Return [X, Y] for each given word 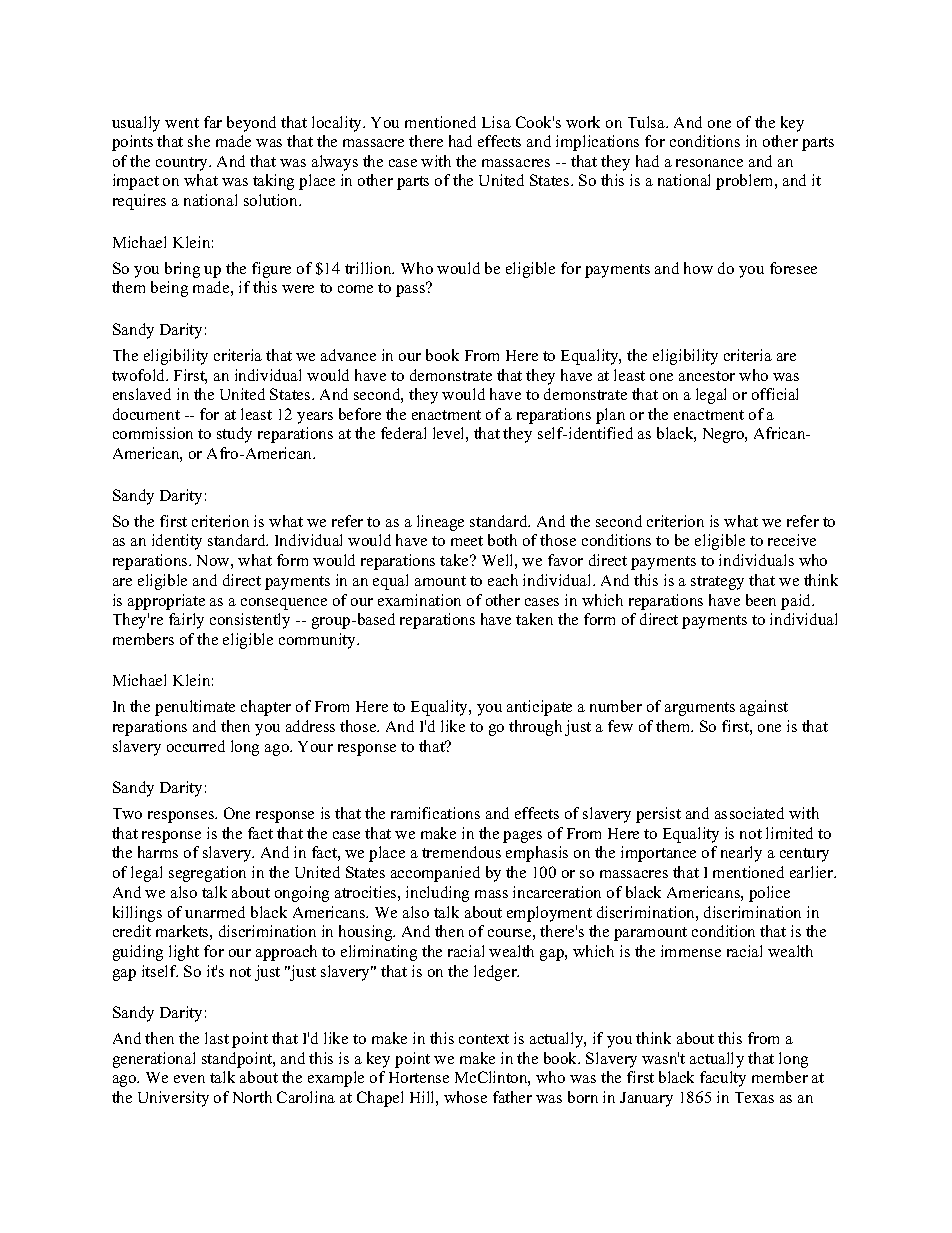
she [199, 141]
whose [465, 1097]
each [503, 580]
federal [403, 433]
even [189, 1079]
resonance [709, 163]
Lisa [496, 122]
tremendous [461, 852]
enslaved [142, 394]
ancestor [707, 376]
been [761, 600]
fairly [186, 621]
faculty [723, 1079]
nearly [741, 854]
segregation [207, 874]
